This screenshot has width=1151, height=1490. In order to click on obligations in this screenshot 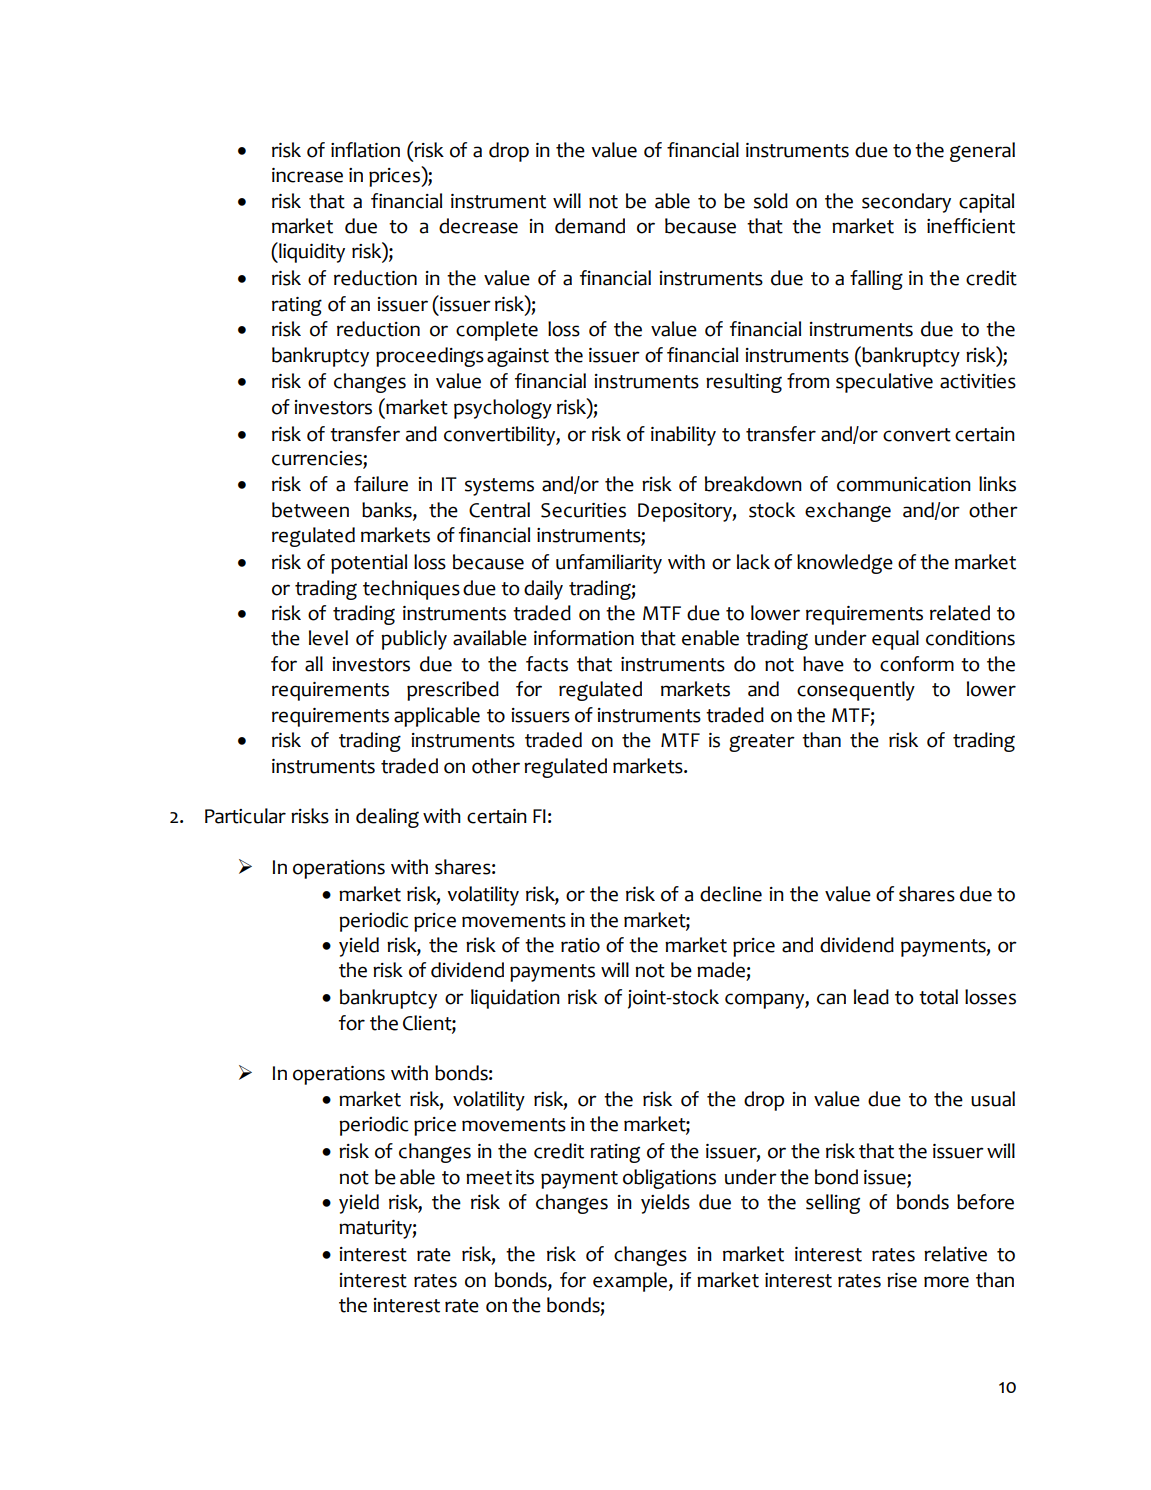, I will do `click(669, 1179)`.
